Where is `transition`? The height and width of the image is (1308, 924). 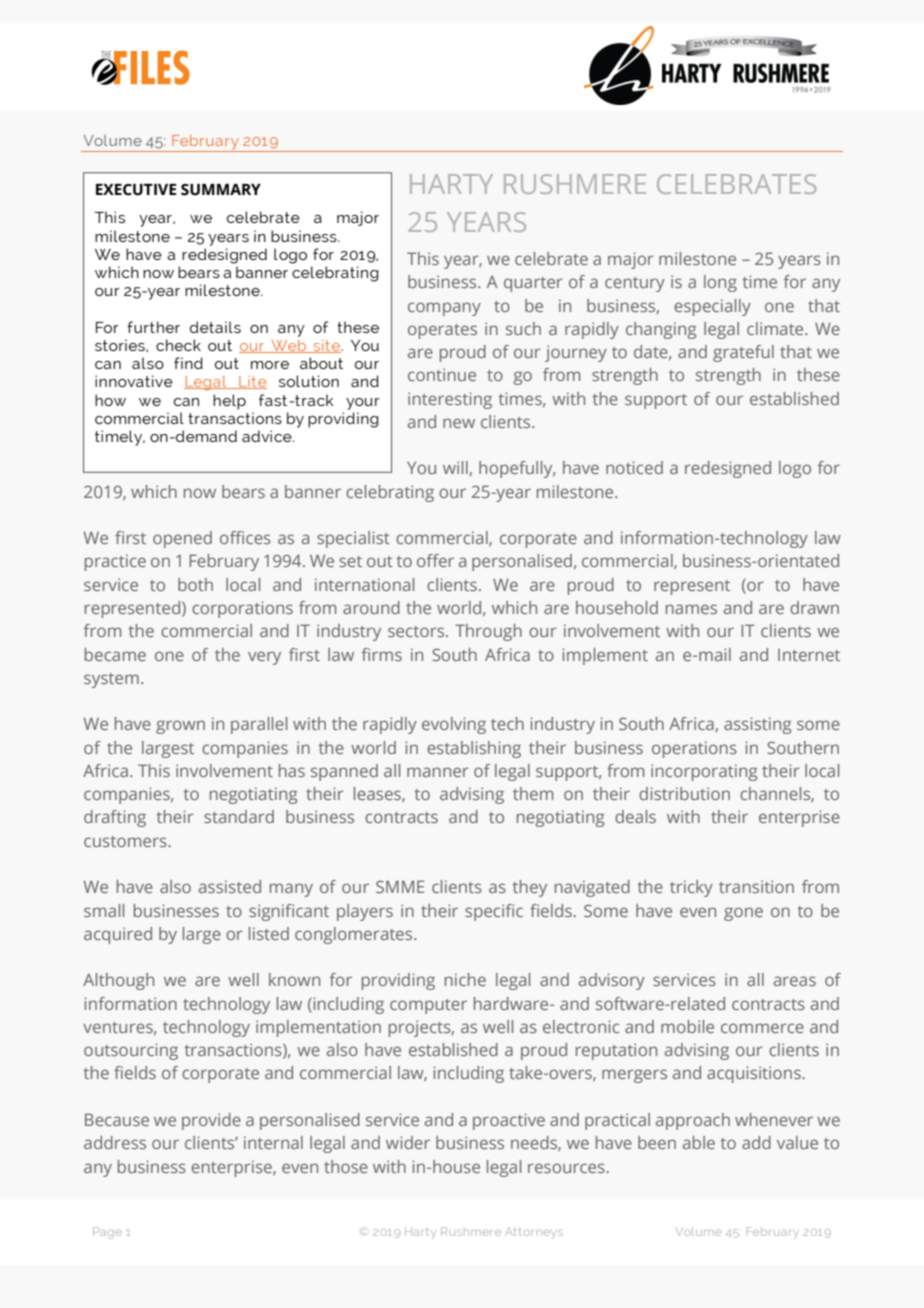
transition is located at coordinates (756, 886).
